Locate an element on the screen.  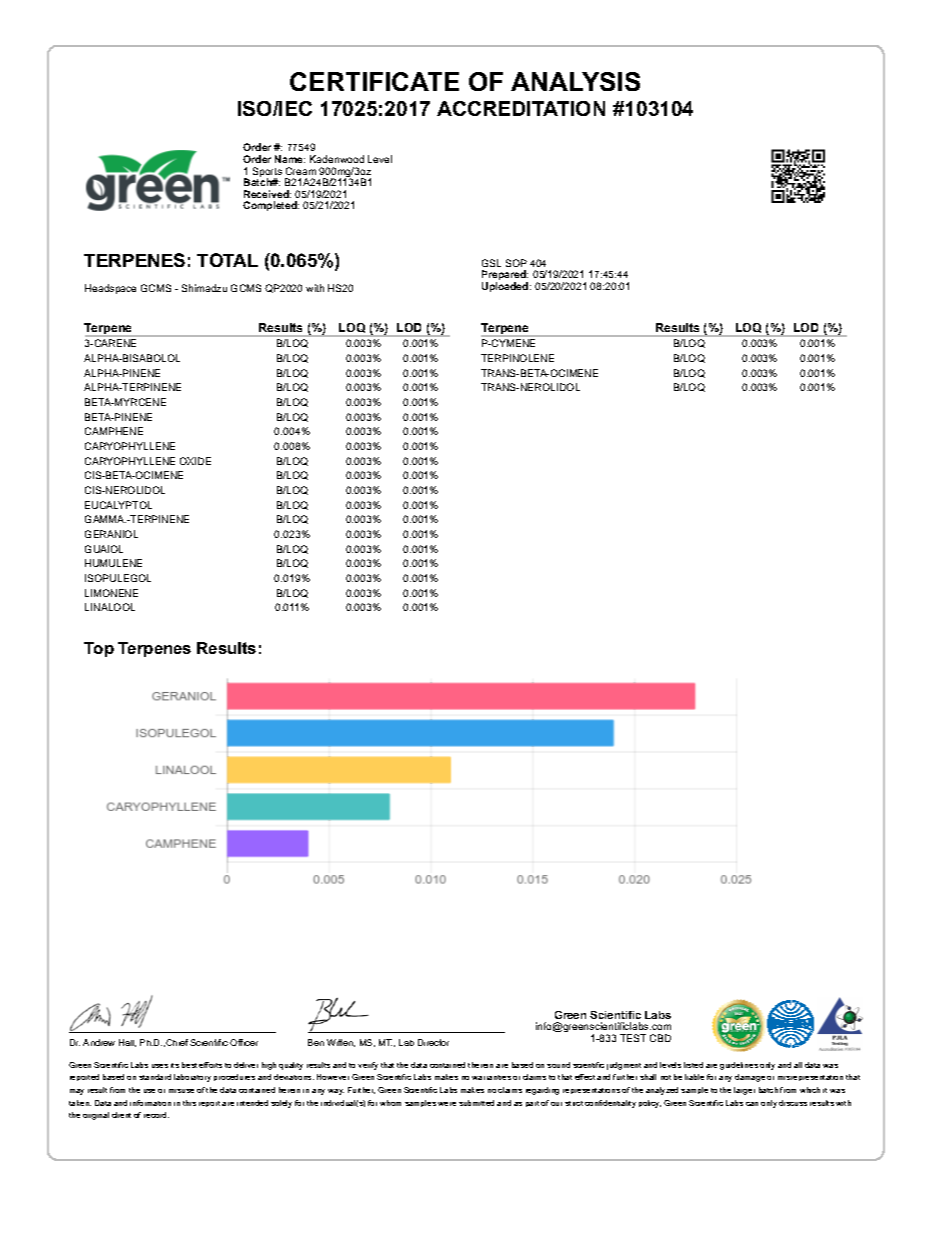
Uploaded is located at coordinates (506, 287).
